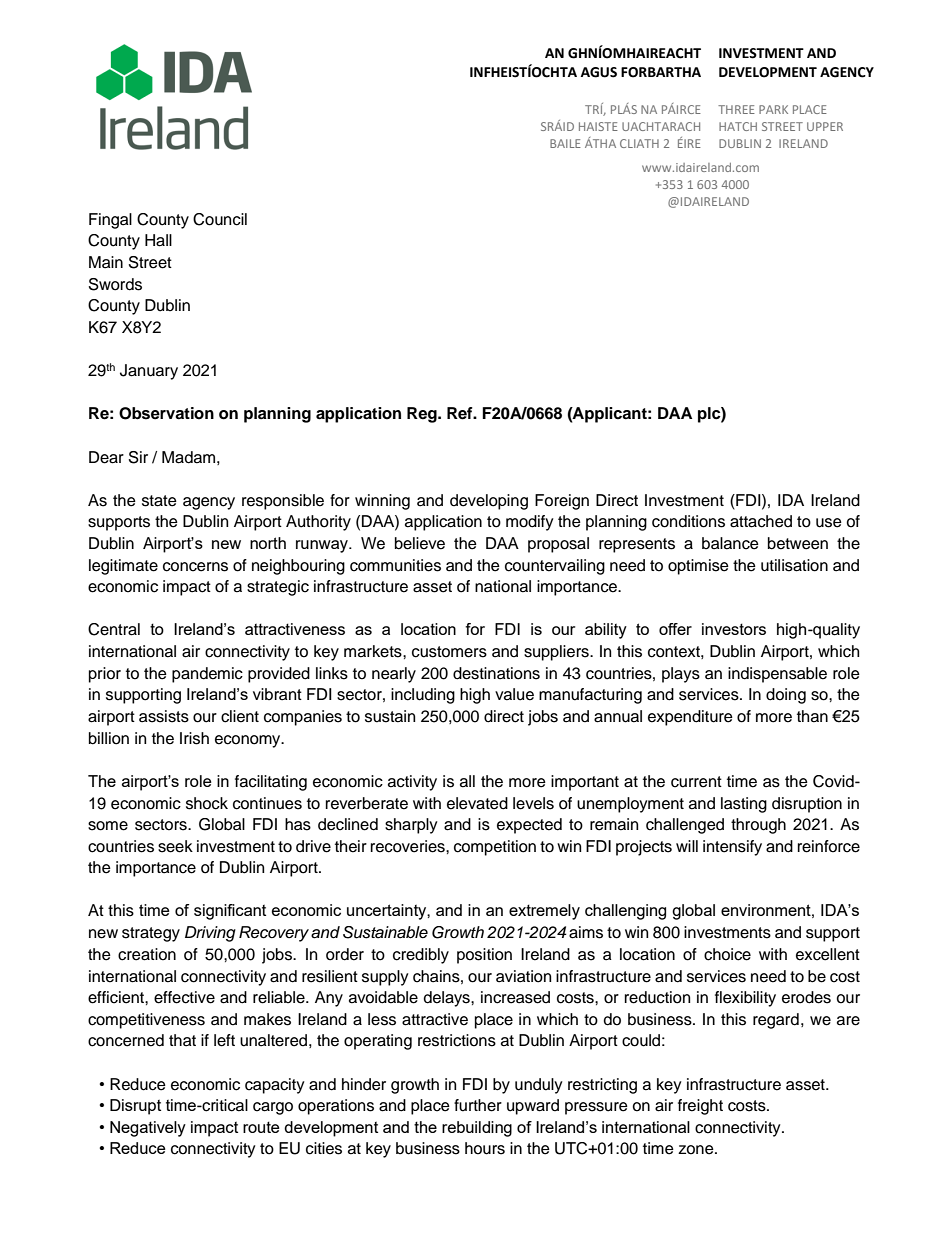  I want to click on HATCH, so click(738, 126).
